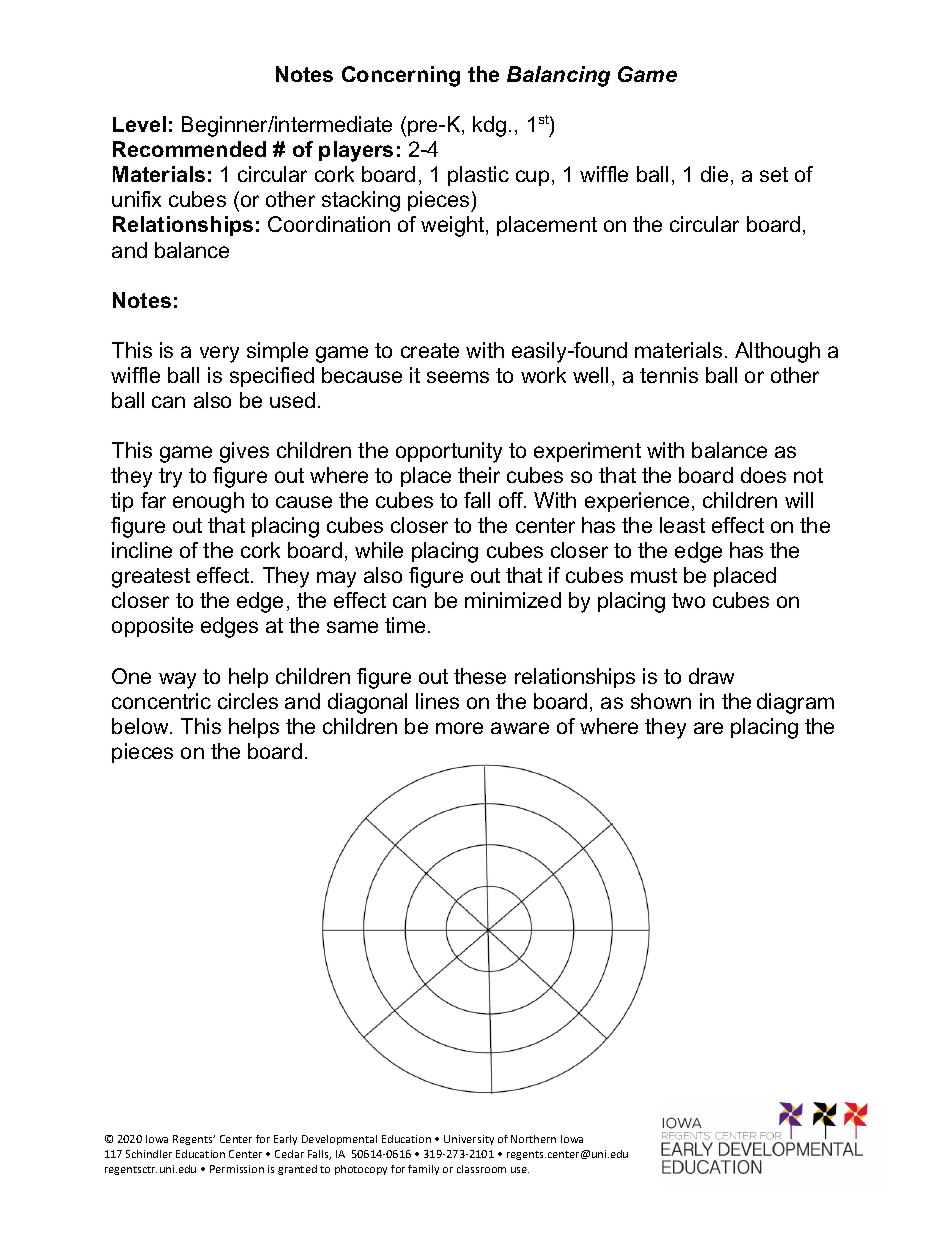 This page has height=1233, width=952. What do you see at coordinates (459, 728) in the page?
I see `more` at bounding box center [459, 728].
